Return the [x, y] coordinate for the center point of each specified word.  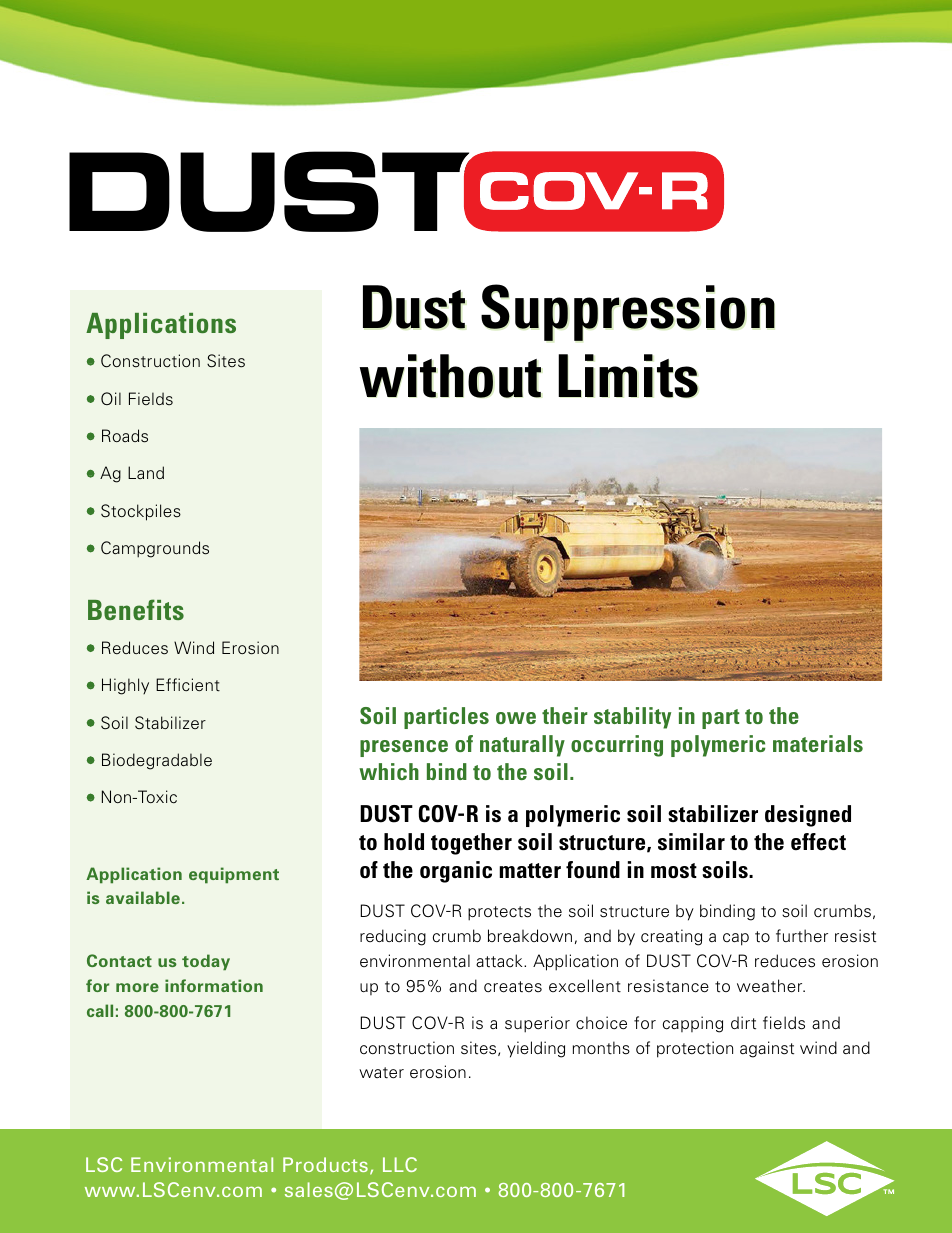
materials [818, 743]
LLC [400, 1164]
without [450, 376]
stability [632, 718]
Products [325, 1164]
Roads [125, 436]
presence [404, 748]
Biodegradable [157, 761]
